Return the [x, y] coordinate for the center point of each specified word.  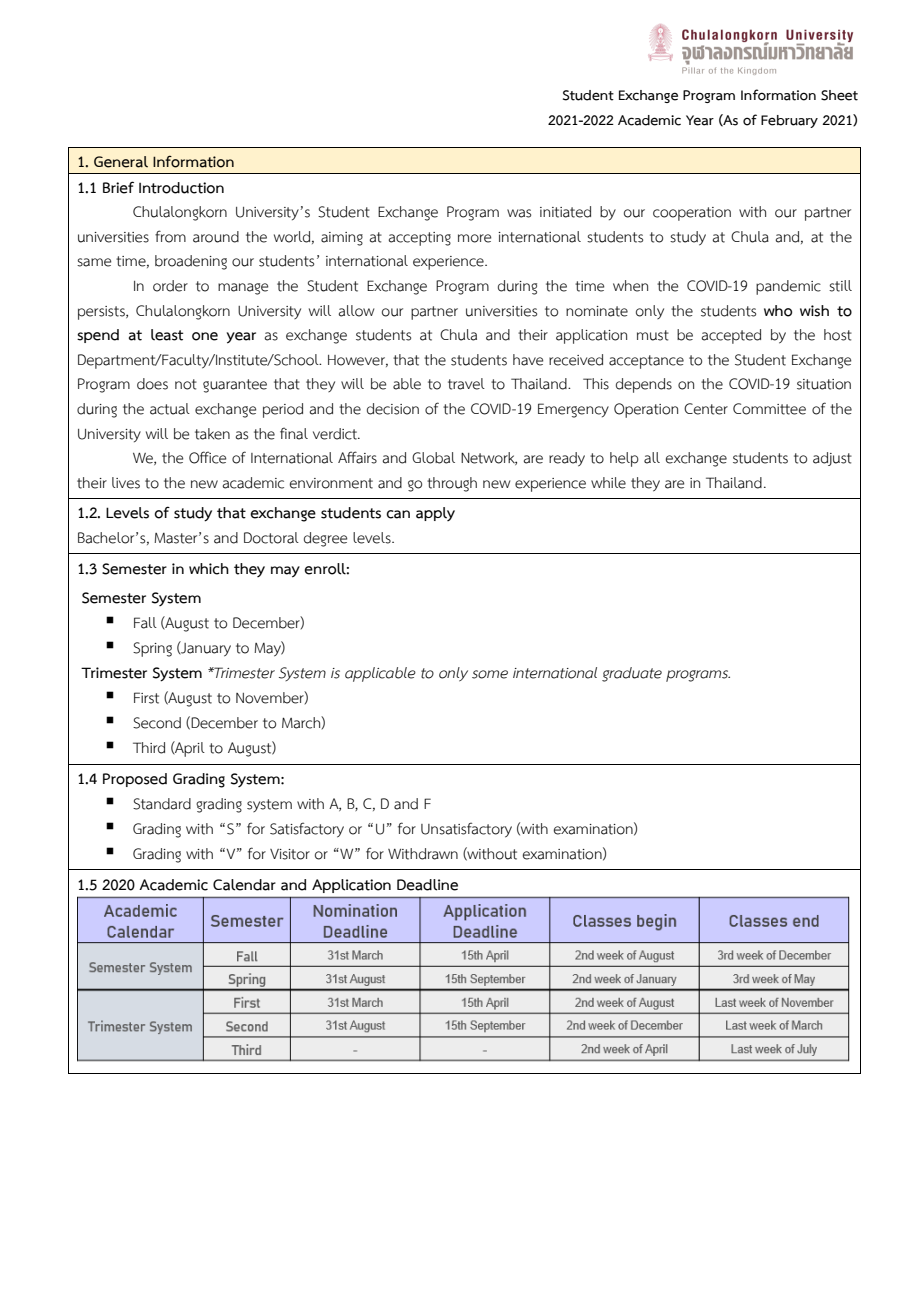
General [121, 162]
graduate [632, 674]
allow [356, 311]
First [146, 698]
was [519, 213]
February [789, 121]
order [170, 286]
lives [126, 483]
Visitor [290, 854]
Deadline [427, 885]
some [490, 674]
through [452, 484]
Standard [162, 804]
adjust [832, 459]
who [778, 311]
